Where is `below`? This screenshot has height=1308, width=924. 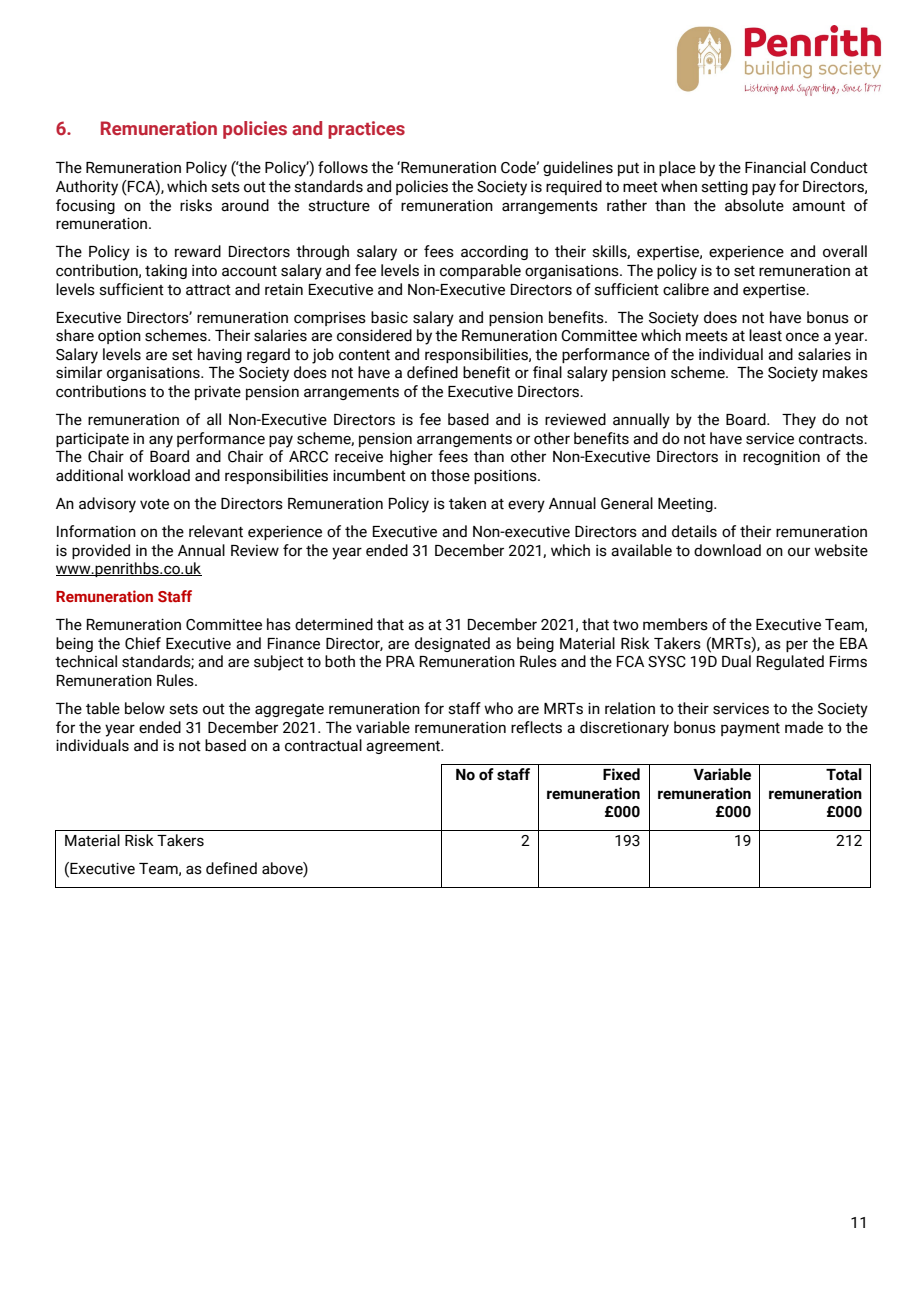 below is located at coordinates (145, 708).
